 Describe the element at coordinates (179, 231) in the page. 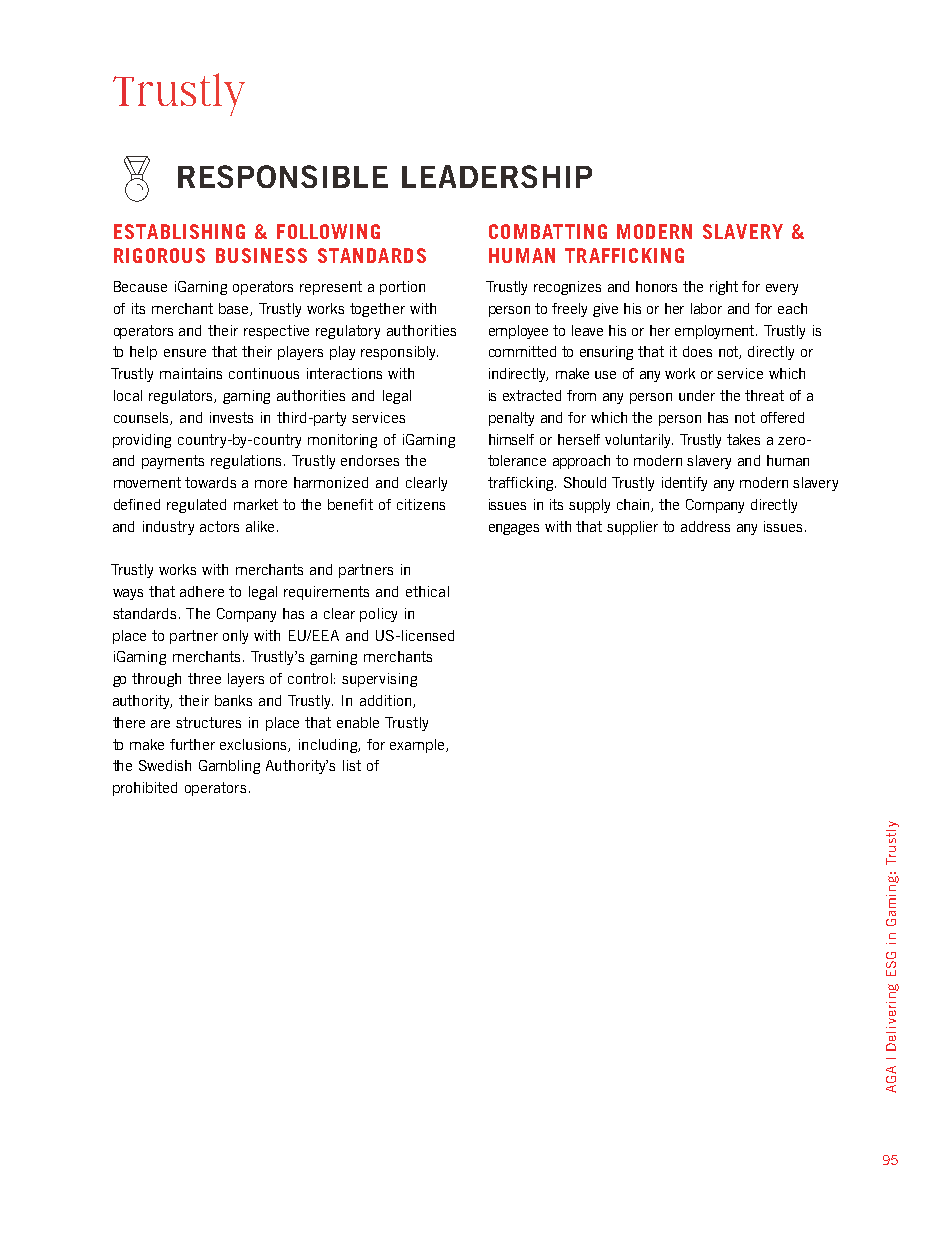

I see `ESTABLISHING` at that location.
